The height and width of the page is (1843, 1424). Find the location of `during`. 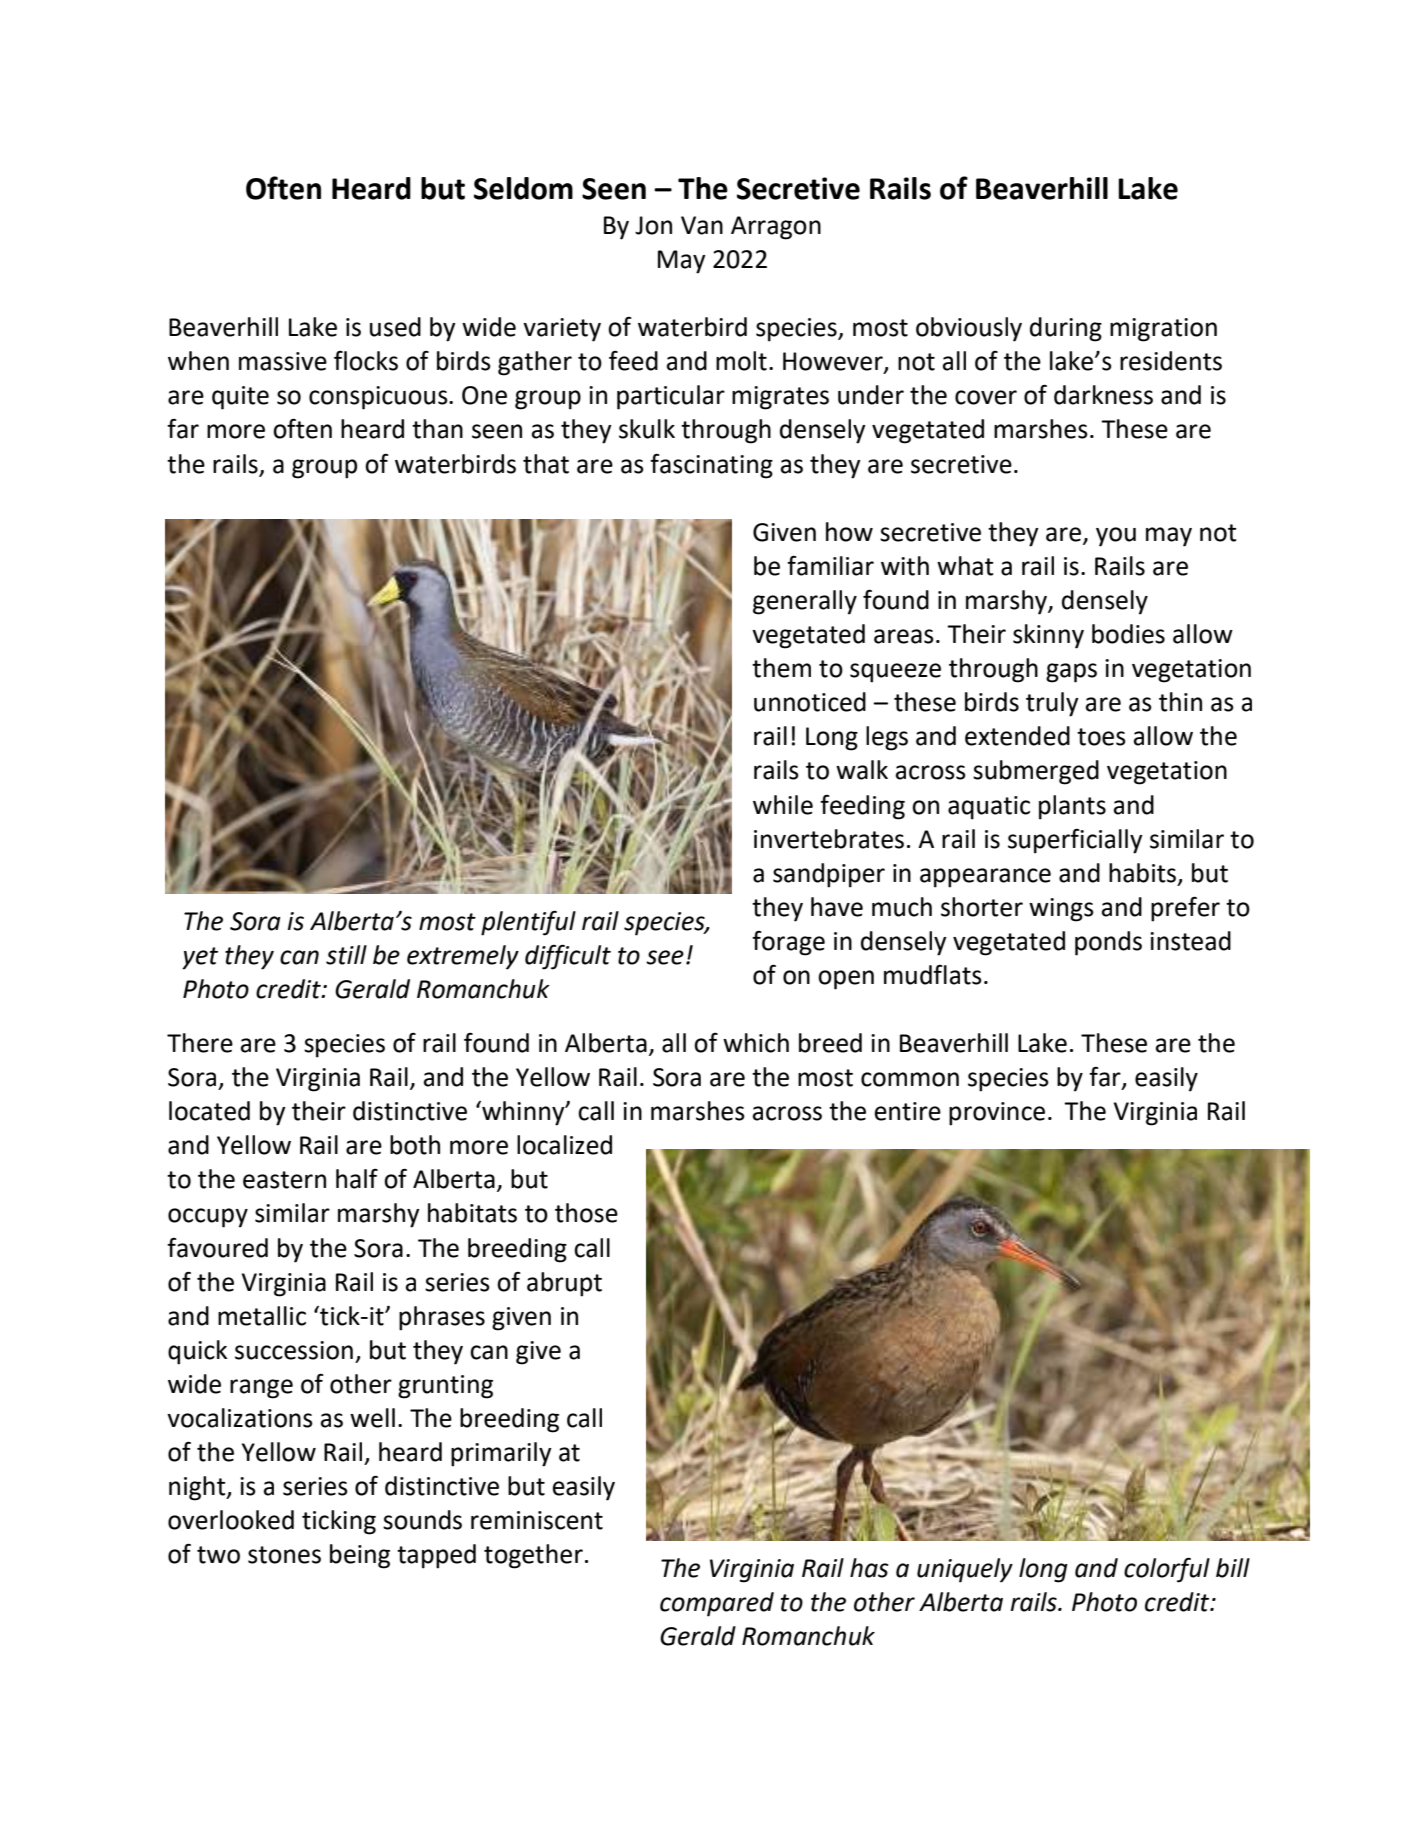

during is located at coordinates (1066, 329).
